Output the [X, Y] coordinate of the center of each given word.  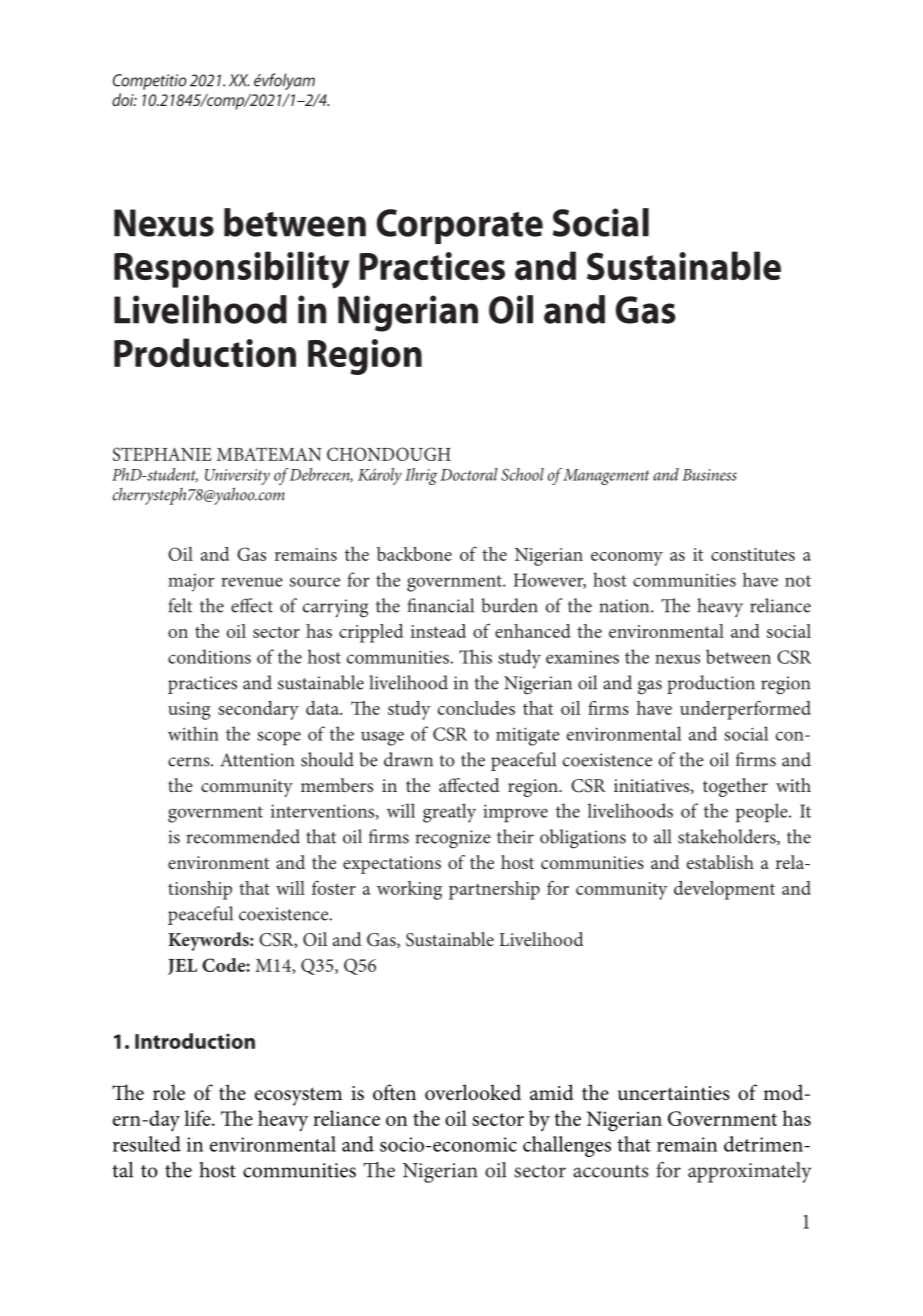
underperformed [745, 710]
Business [709, 475]
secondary [258, 710]
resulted [147, 1144]
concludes [476, 708]
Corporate [460, 226]
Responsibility [232, 270]
